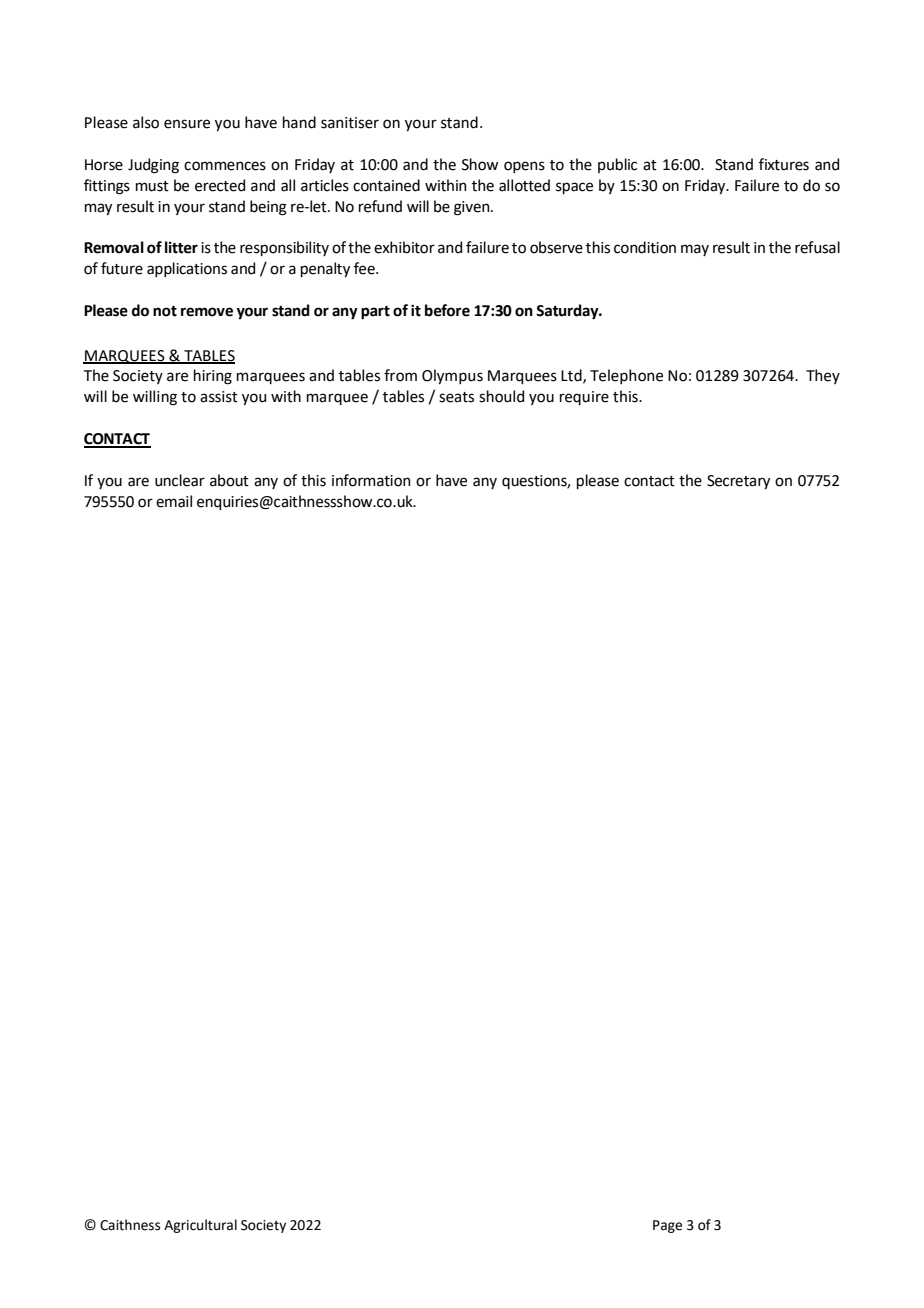 The image size is (924, 1308). What do you see at coordinates (225, 166) in the screenshot?
I see `commences` at bounding box center [225, 166].
